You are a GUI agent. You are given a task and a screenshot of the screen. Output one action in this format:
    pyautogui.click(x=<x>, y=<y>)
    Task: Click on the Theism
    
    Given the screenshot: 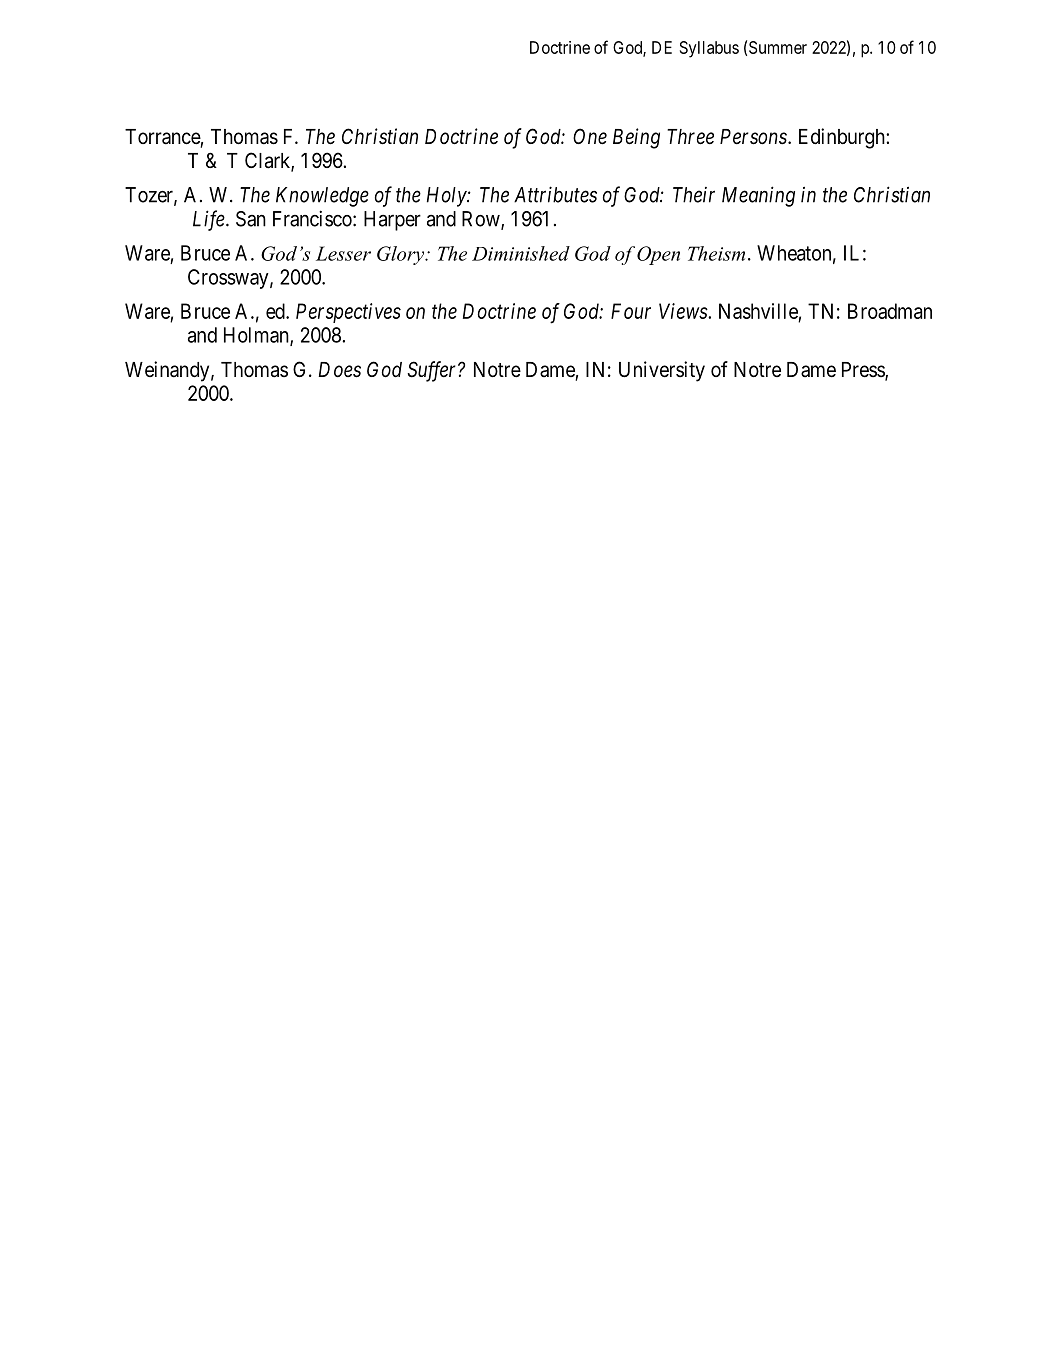 What is the action you would take?
    pyautogui.click(x=716, y=253)
